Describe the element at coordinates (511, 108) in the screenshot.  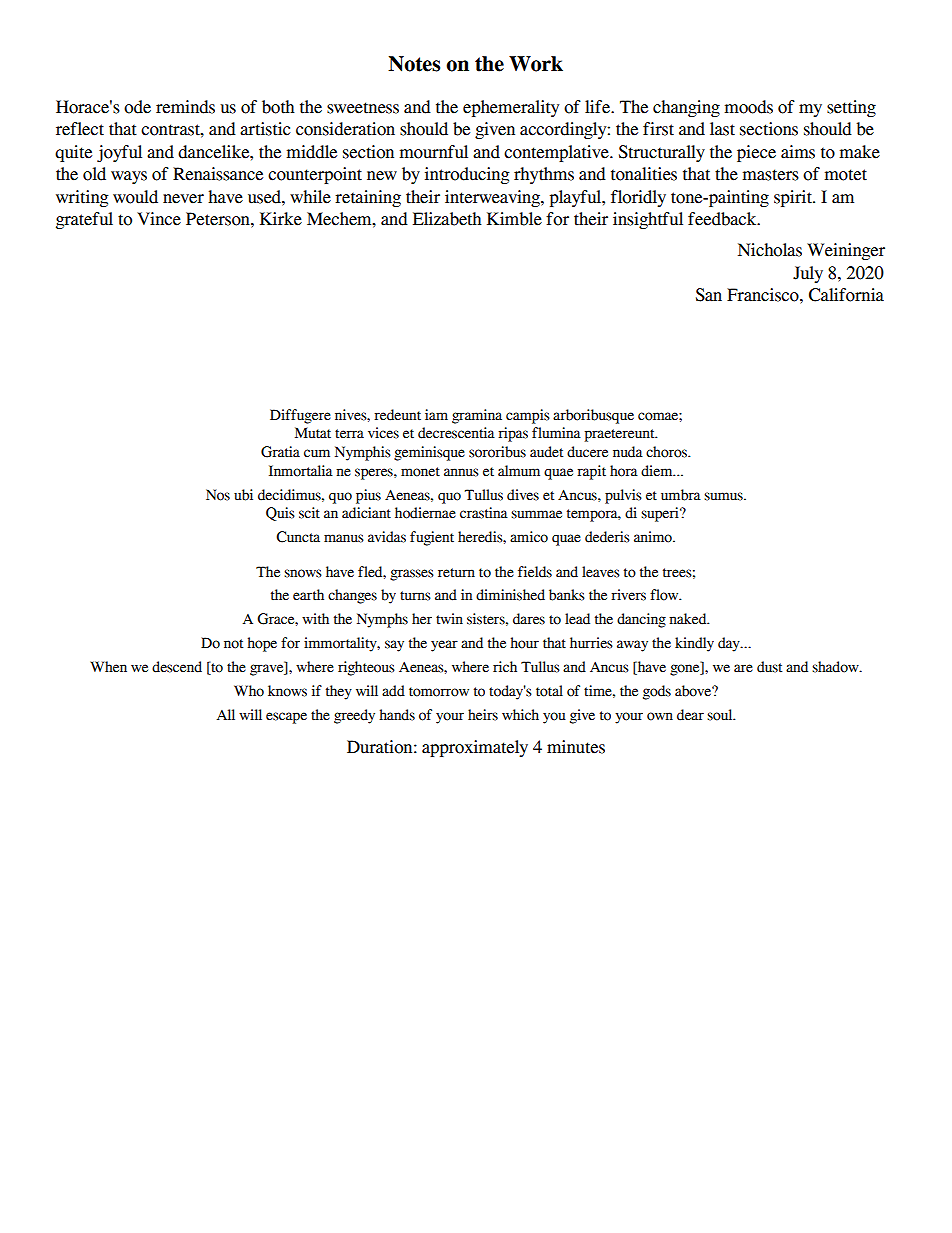
I see `ephemerality` at that location.
